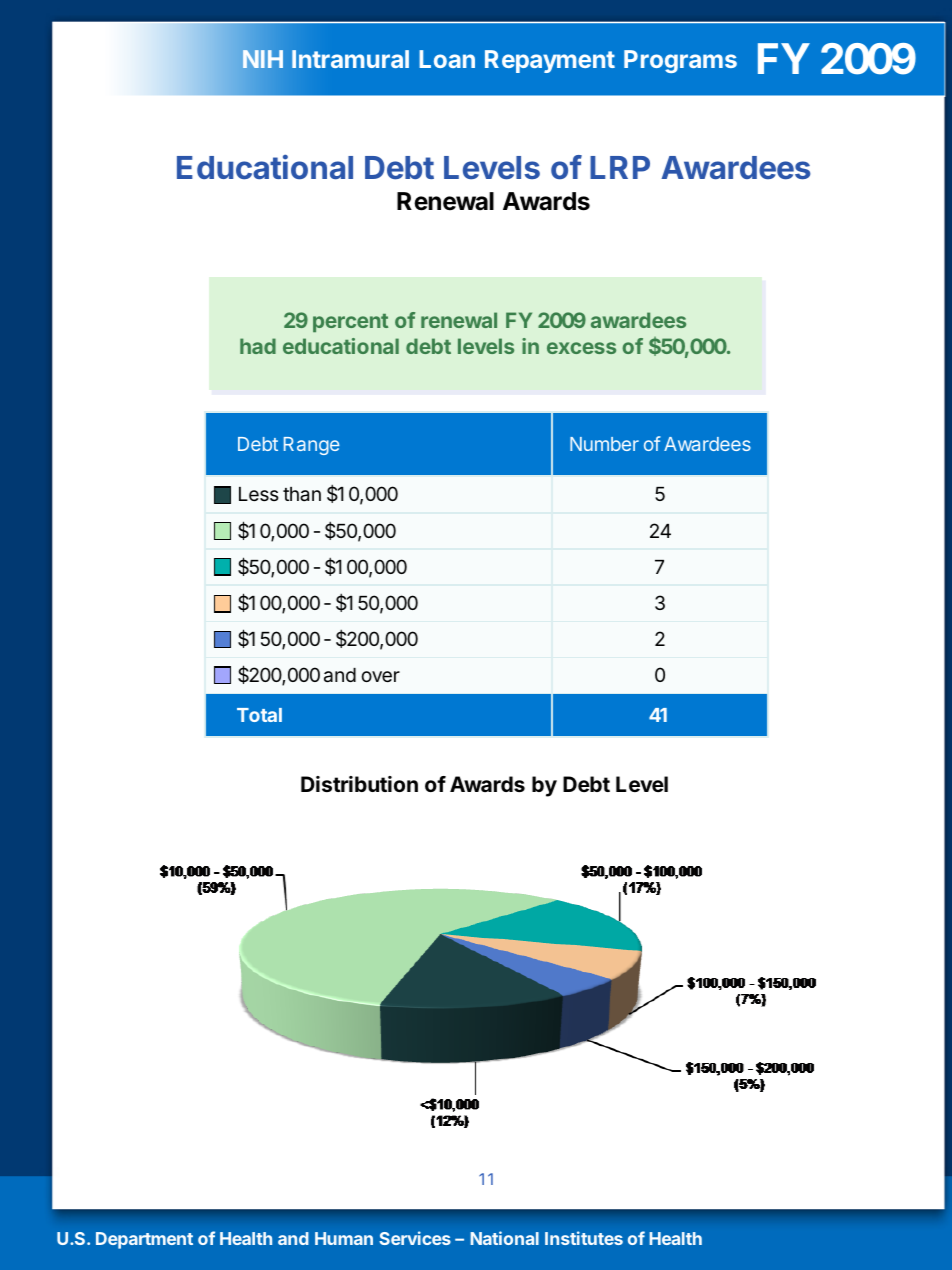  What do you see at coordinates (415, 1238) in the screenshot?
I see `Services` at bounding box center [415, 1238].
